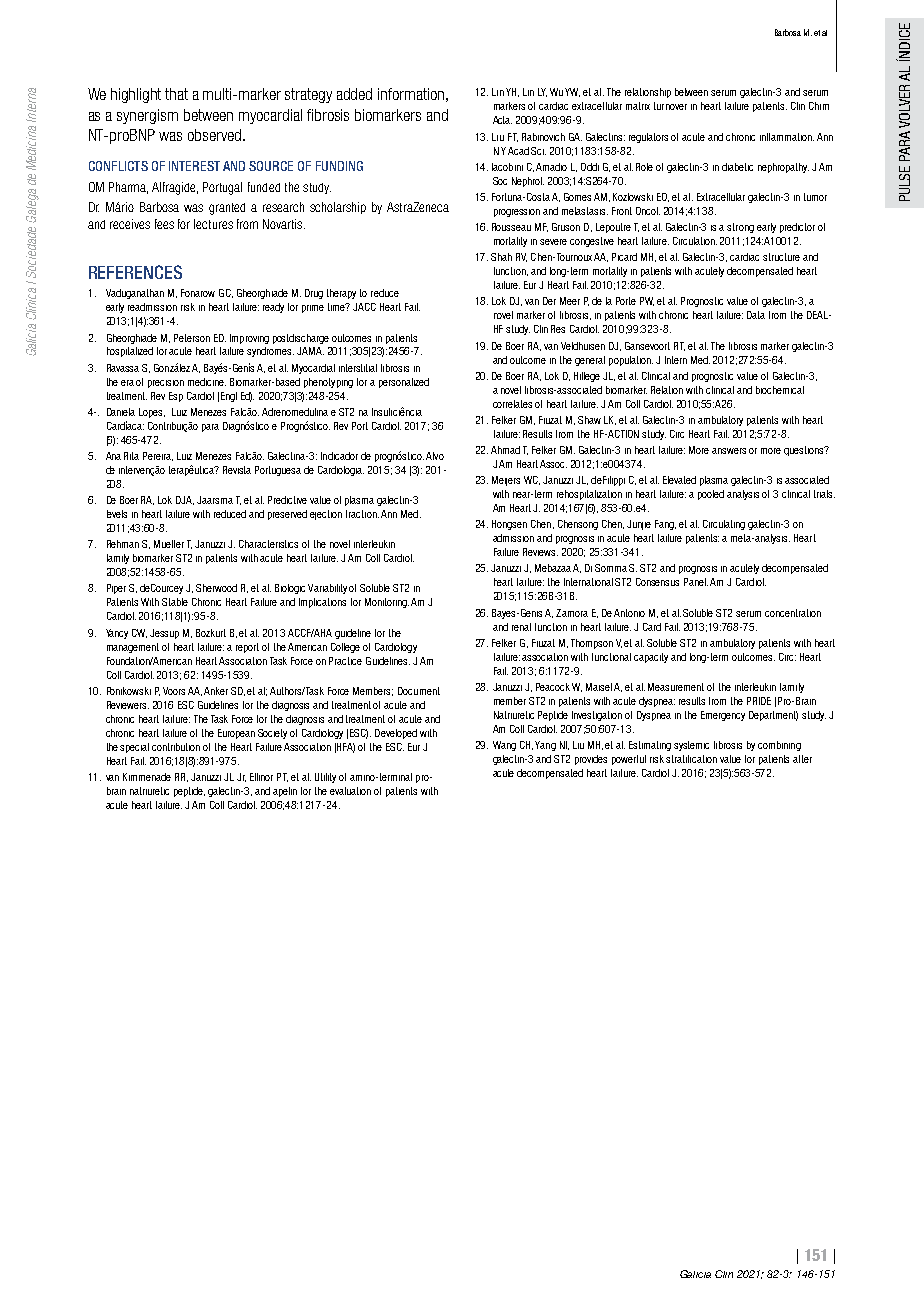 The image size is (924, 1308). Describe the element at coordinates (504, 746) in the image. I see `Wang` at that location.
